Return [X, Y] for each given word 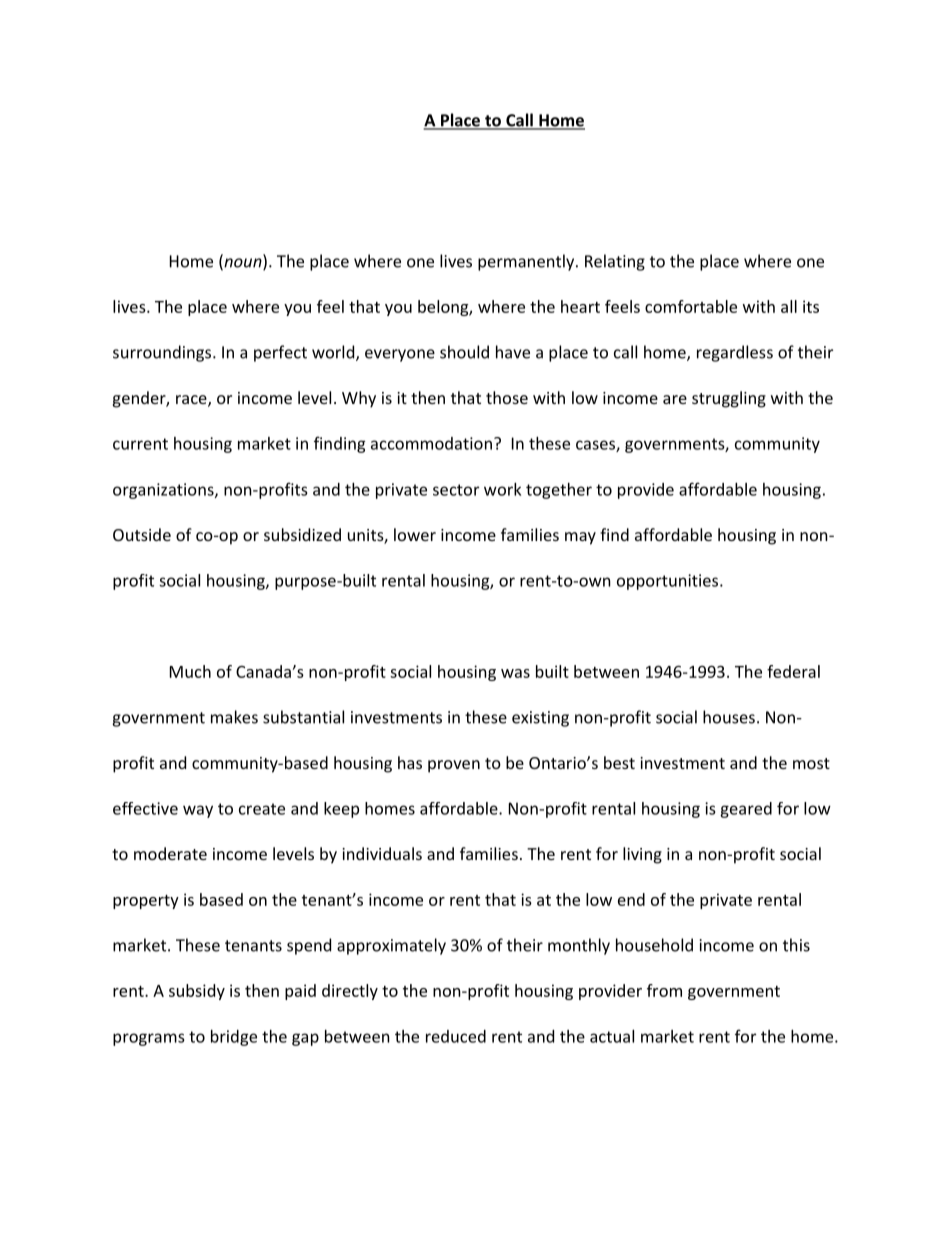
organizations [164, 491]
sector [456, 490]
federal [793, 671]
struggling [729, 399]
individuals [382, 853]
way [198, 811]
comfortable [691, 306]
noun [243, 264]
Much [190, 671]
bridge [234, 1038]
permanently [527, 262]
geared [746, 810]
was [515, 673]
